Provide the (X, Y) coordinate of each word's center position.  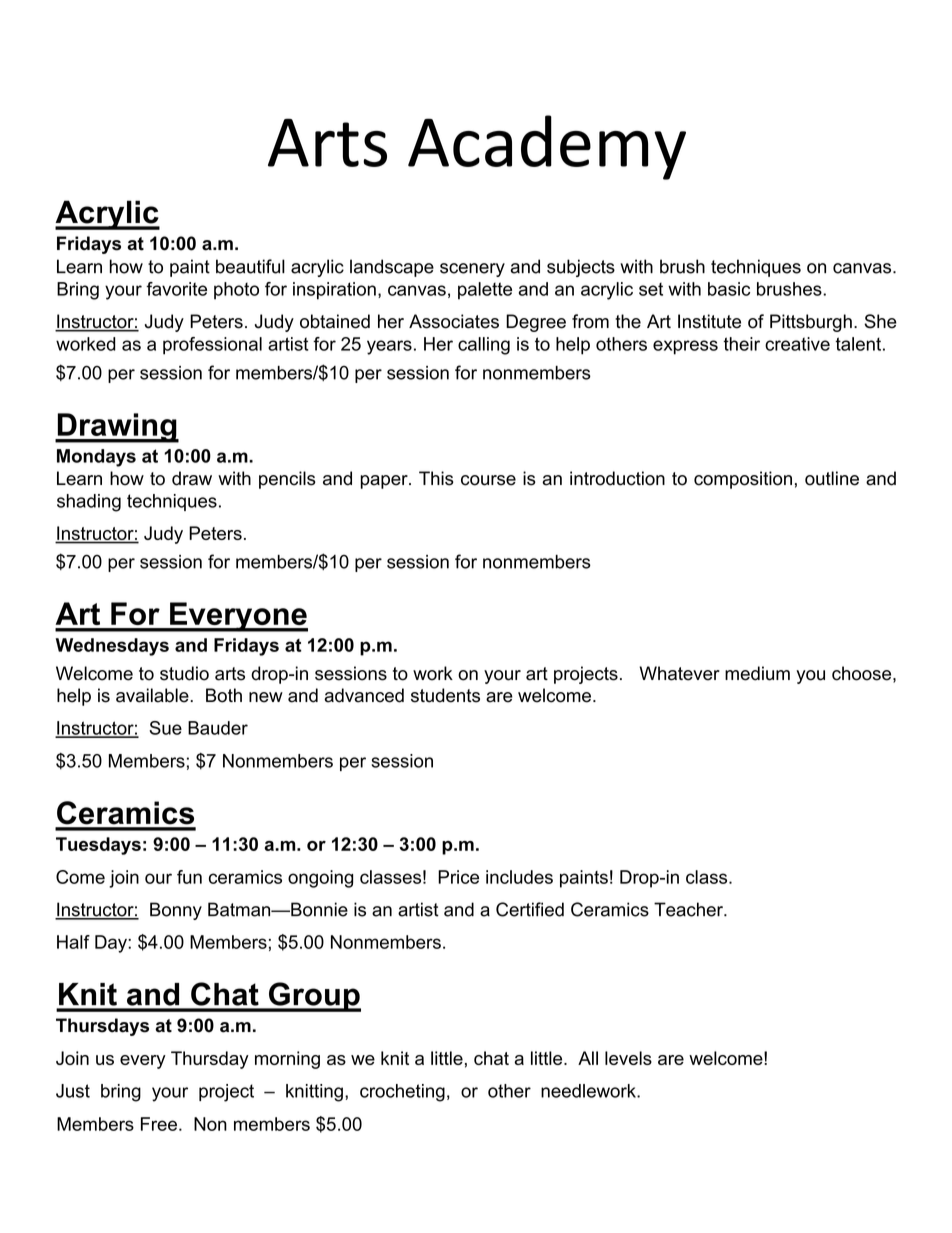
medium (757, 673)
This (436, 478)
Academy (547, 147)
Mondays (96, 458)
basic (729, 289)
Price (458, 877)
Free (159, 1124)
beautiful (250, 266)
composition (743, 480)
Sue (165, 728)
